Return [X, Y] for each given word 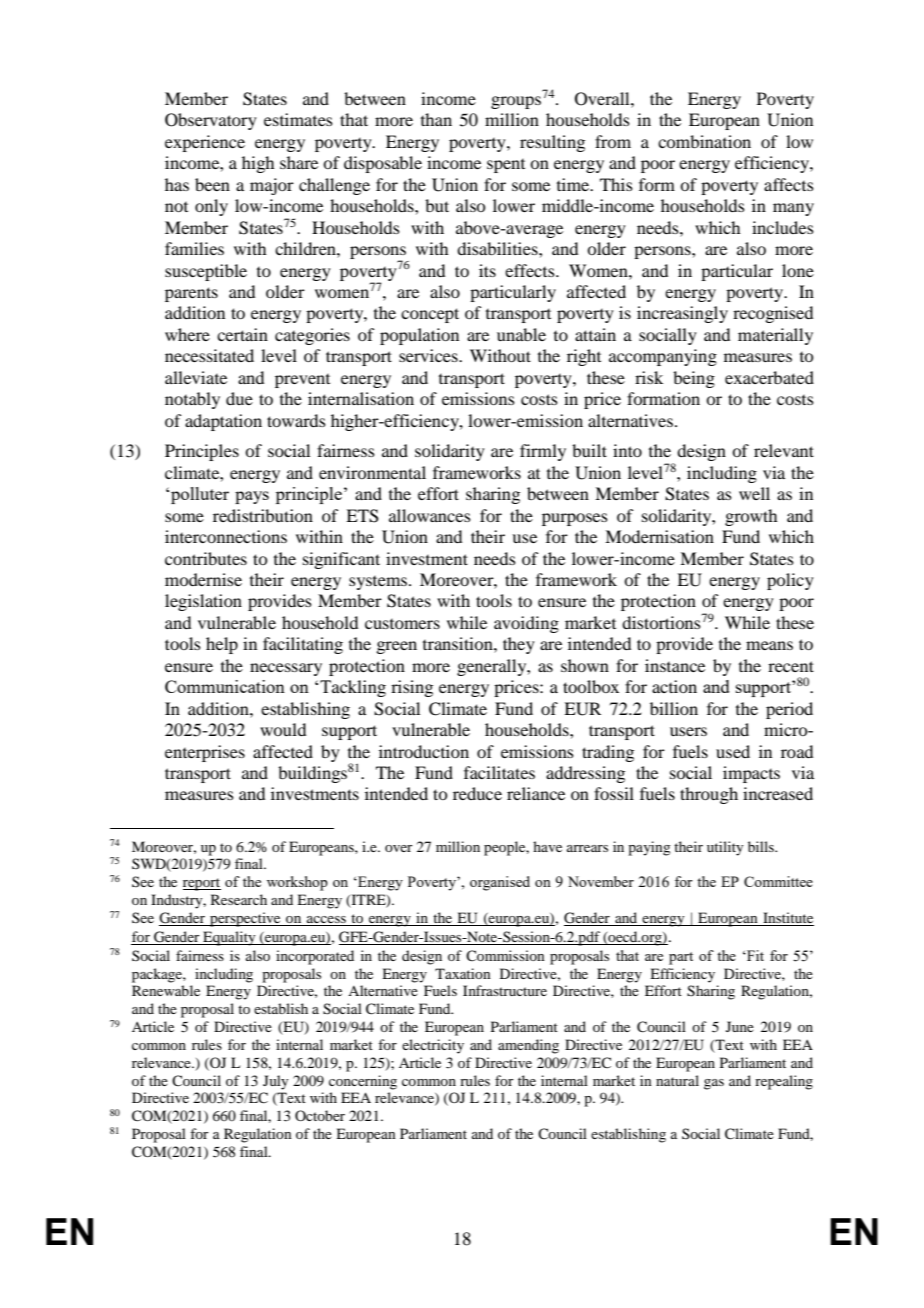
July [275, 1082]
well [754, 493]
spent [506, 166]
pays [252, 497]
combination [704, 141]
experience [205, 143]
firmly [543, 452]
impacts [751, 774]
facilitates [499, 772]
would [283, 729]
